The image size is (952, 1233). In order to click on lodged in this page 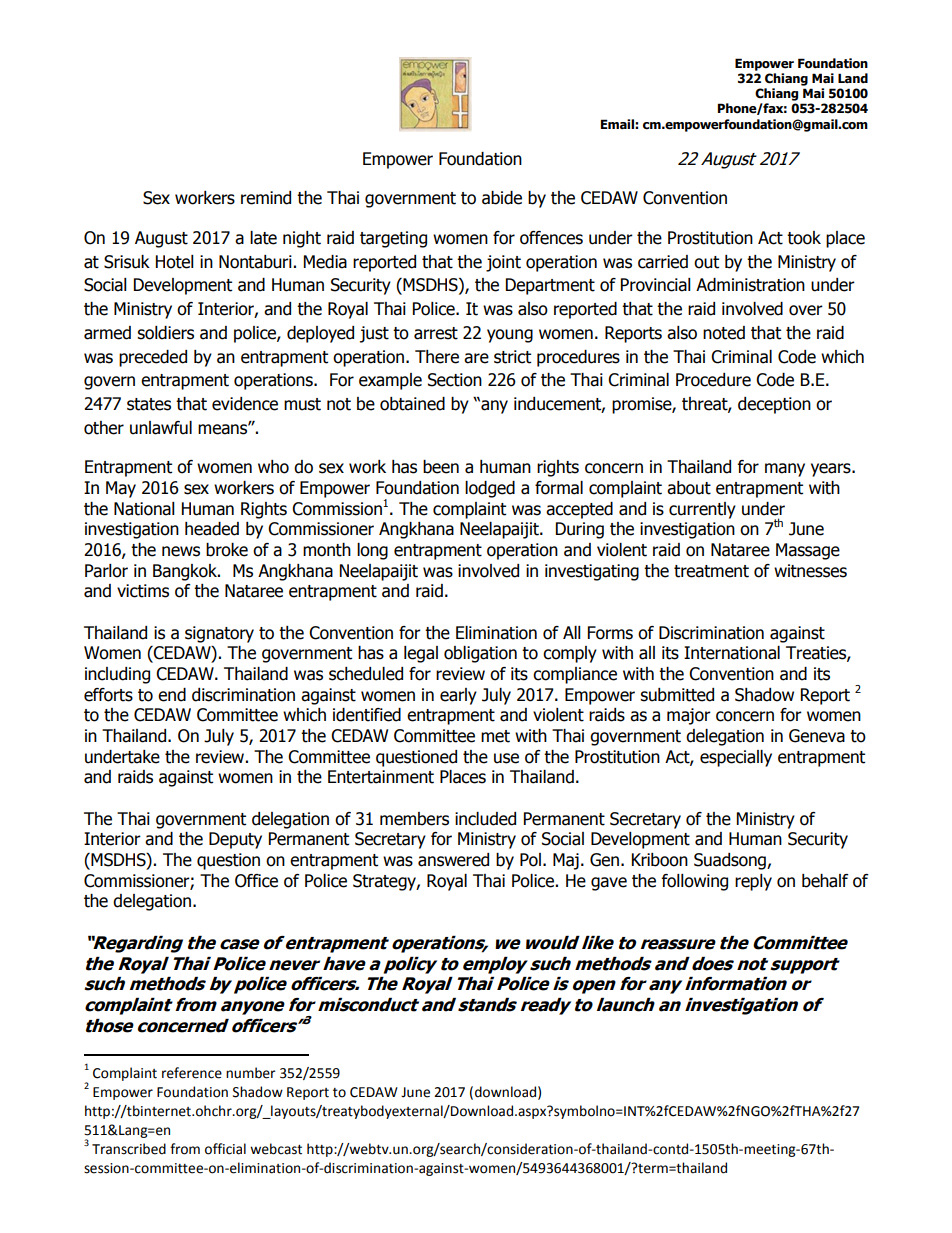, I will do `click(490, 489)`.
